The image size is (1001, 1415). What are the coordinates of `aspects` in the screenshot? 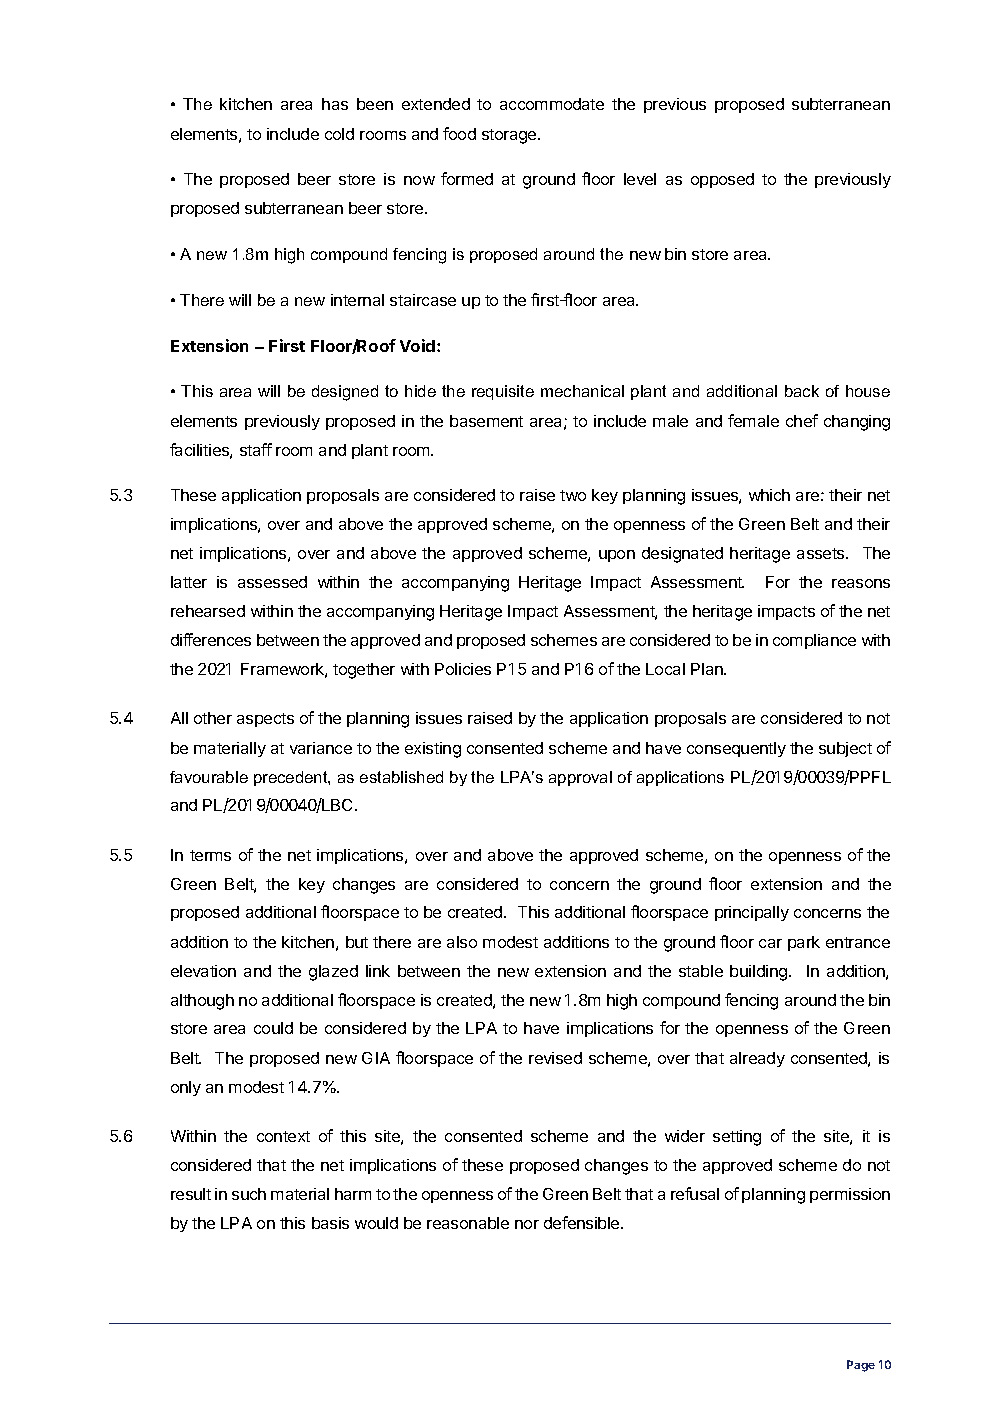 It's located at (265, 720).
